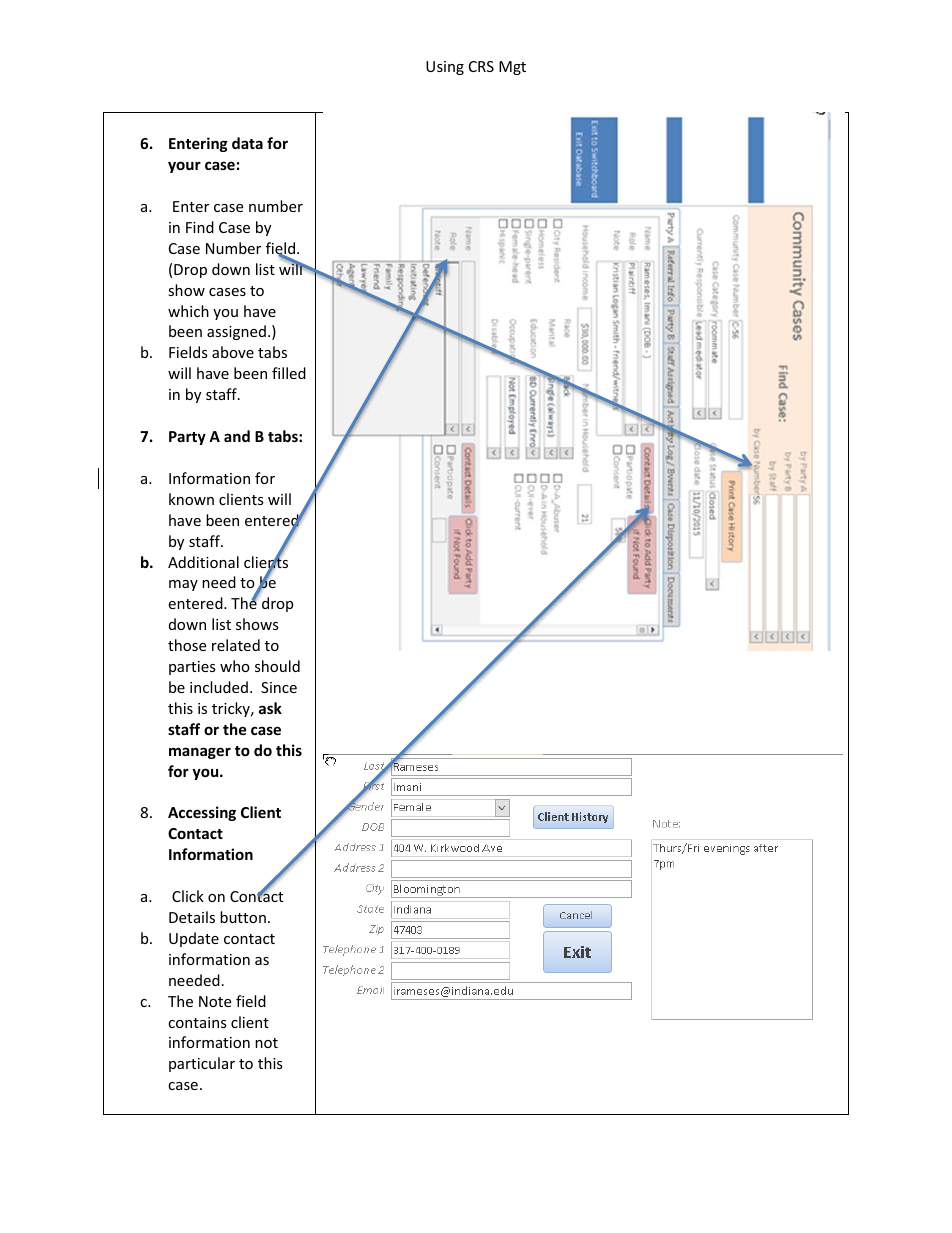  I want to click on Note, so click(215, 1001).
